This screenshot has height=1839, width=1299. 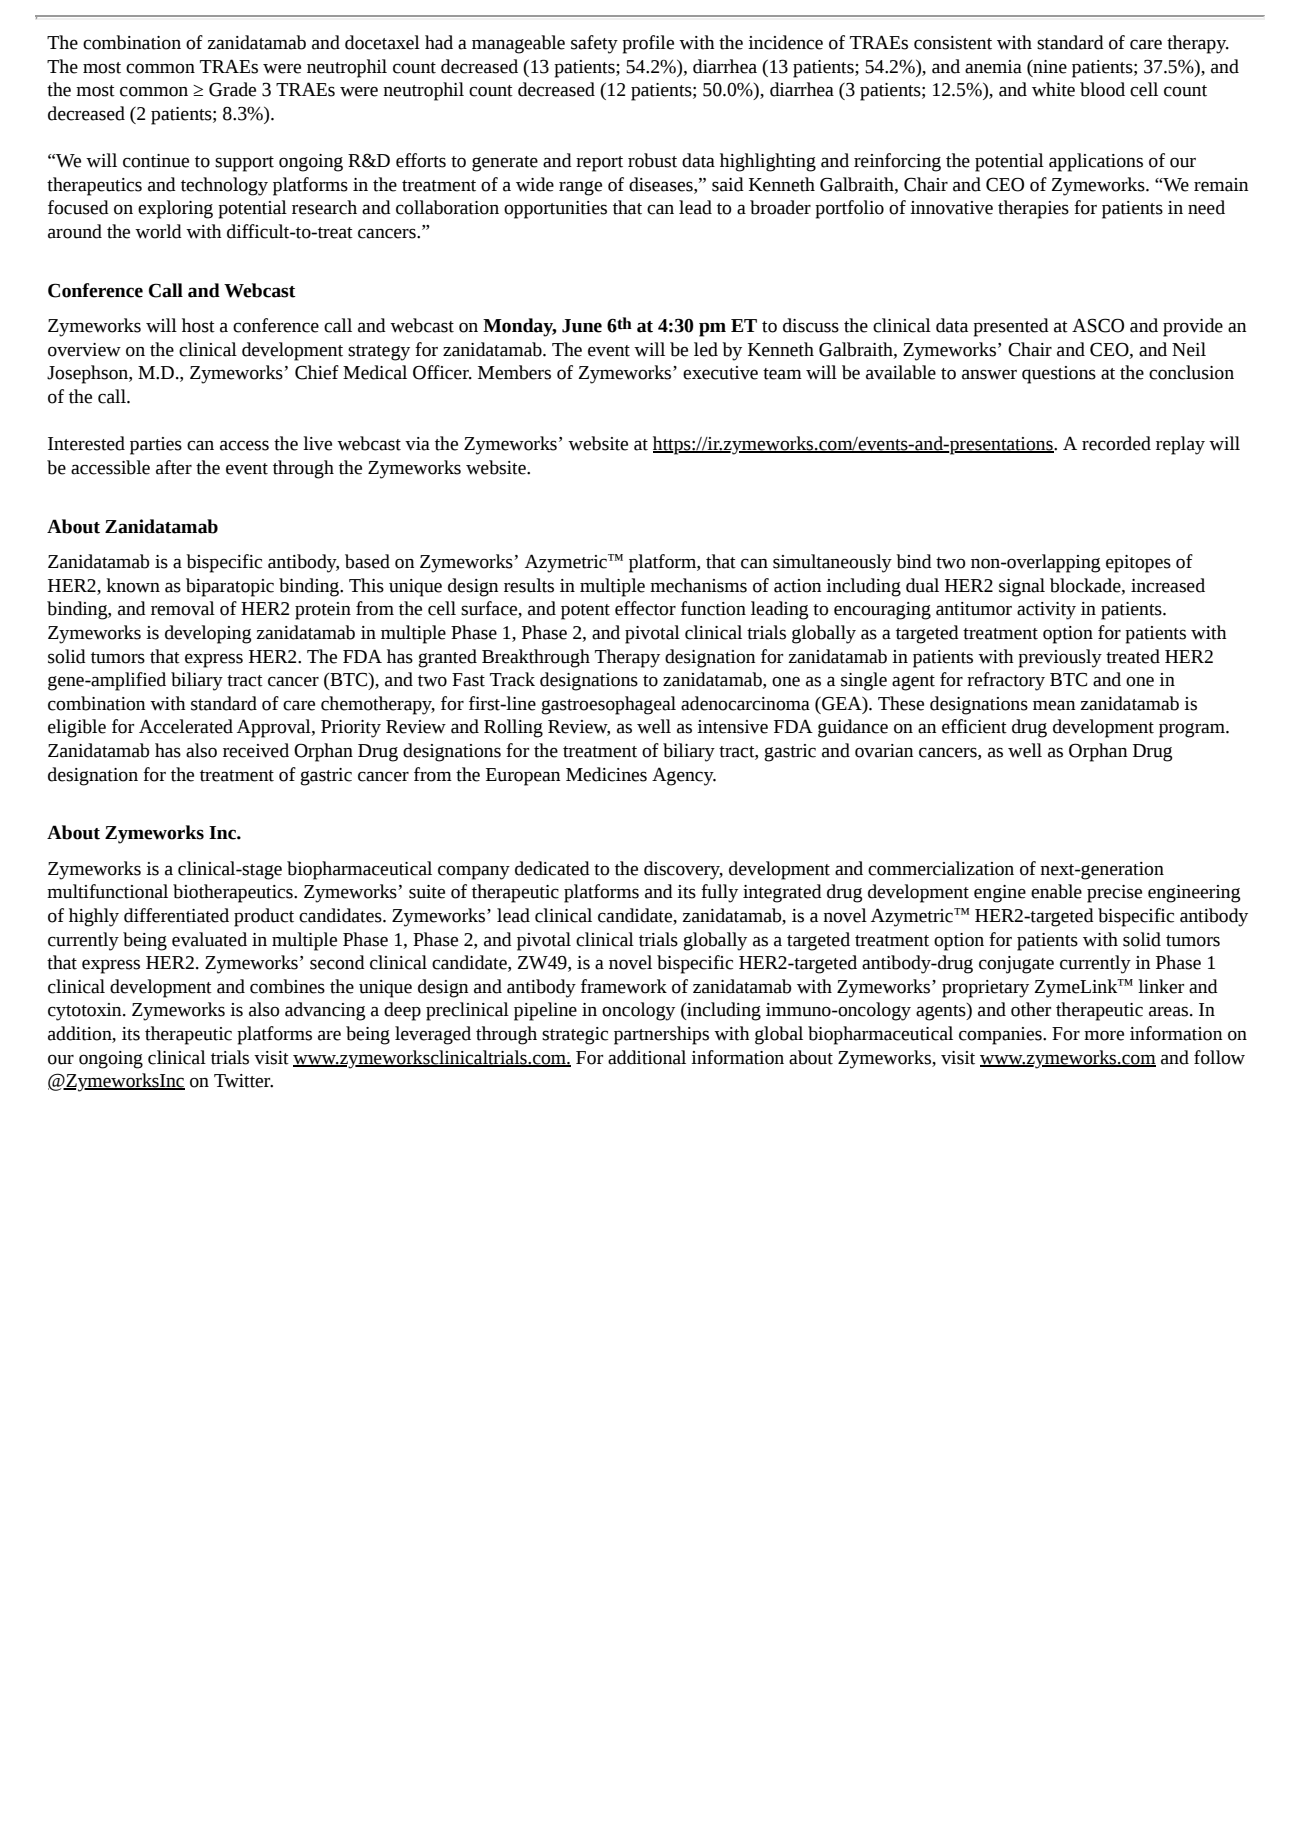 What do you see at coordinates (1049, 66) in the screenshot?
I see `nine` at bounding box center [1049, 66].
